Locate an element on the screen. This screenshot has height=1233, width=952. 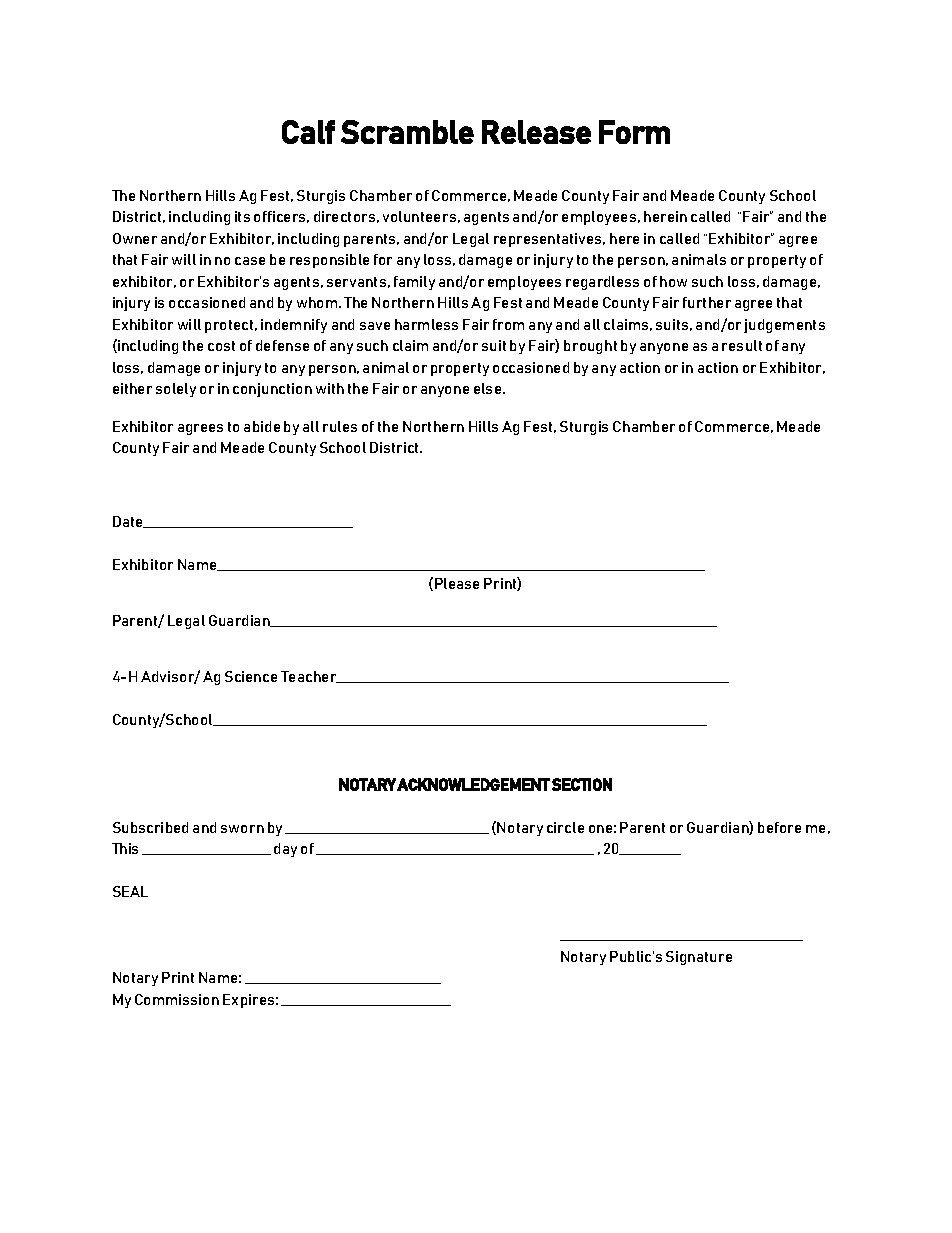
SECTION is located at coordinates (582, 784).
